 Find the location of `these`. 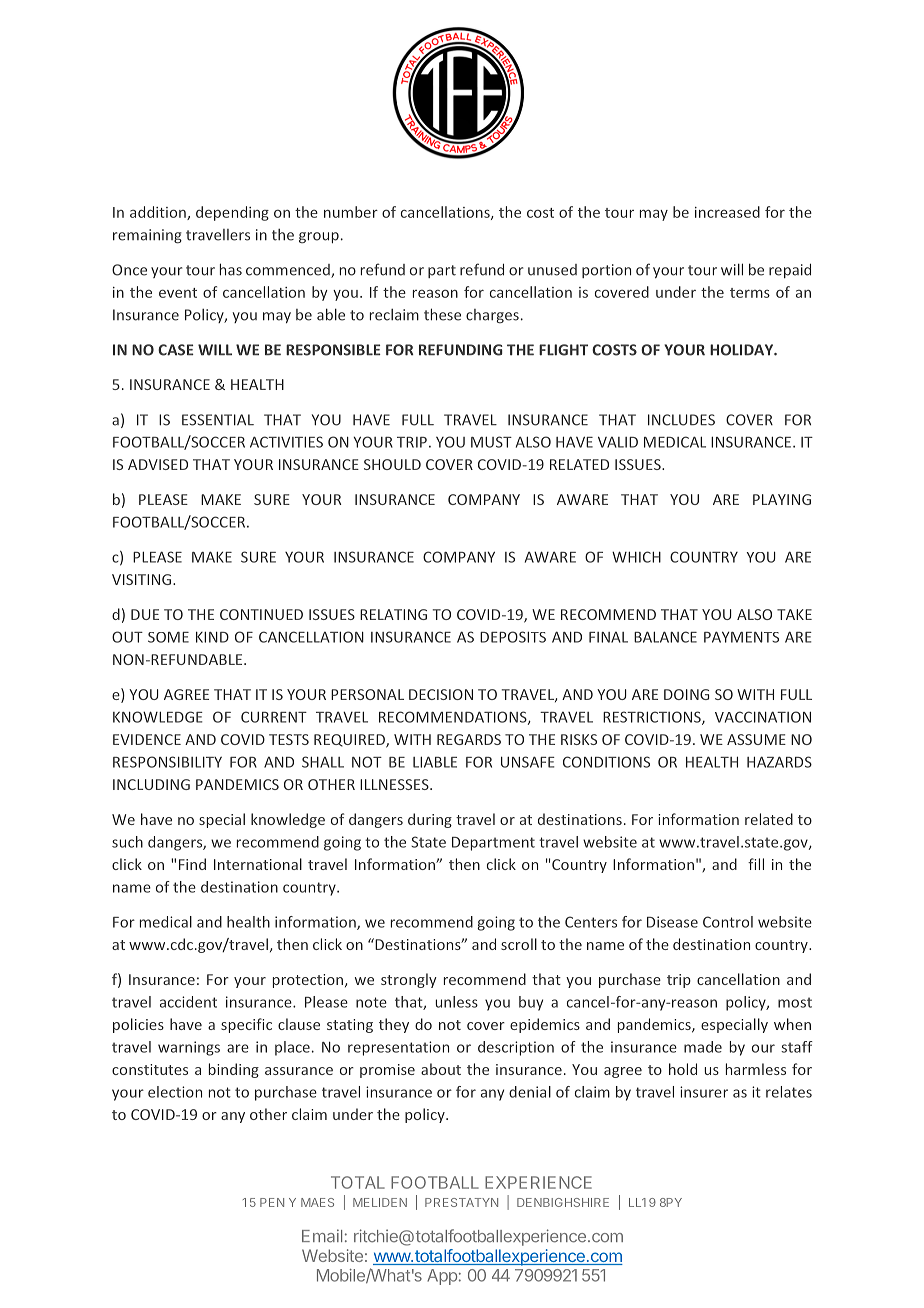

these is located at coordinates (442, 314).
